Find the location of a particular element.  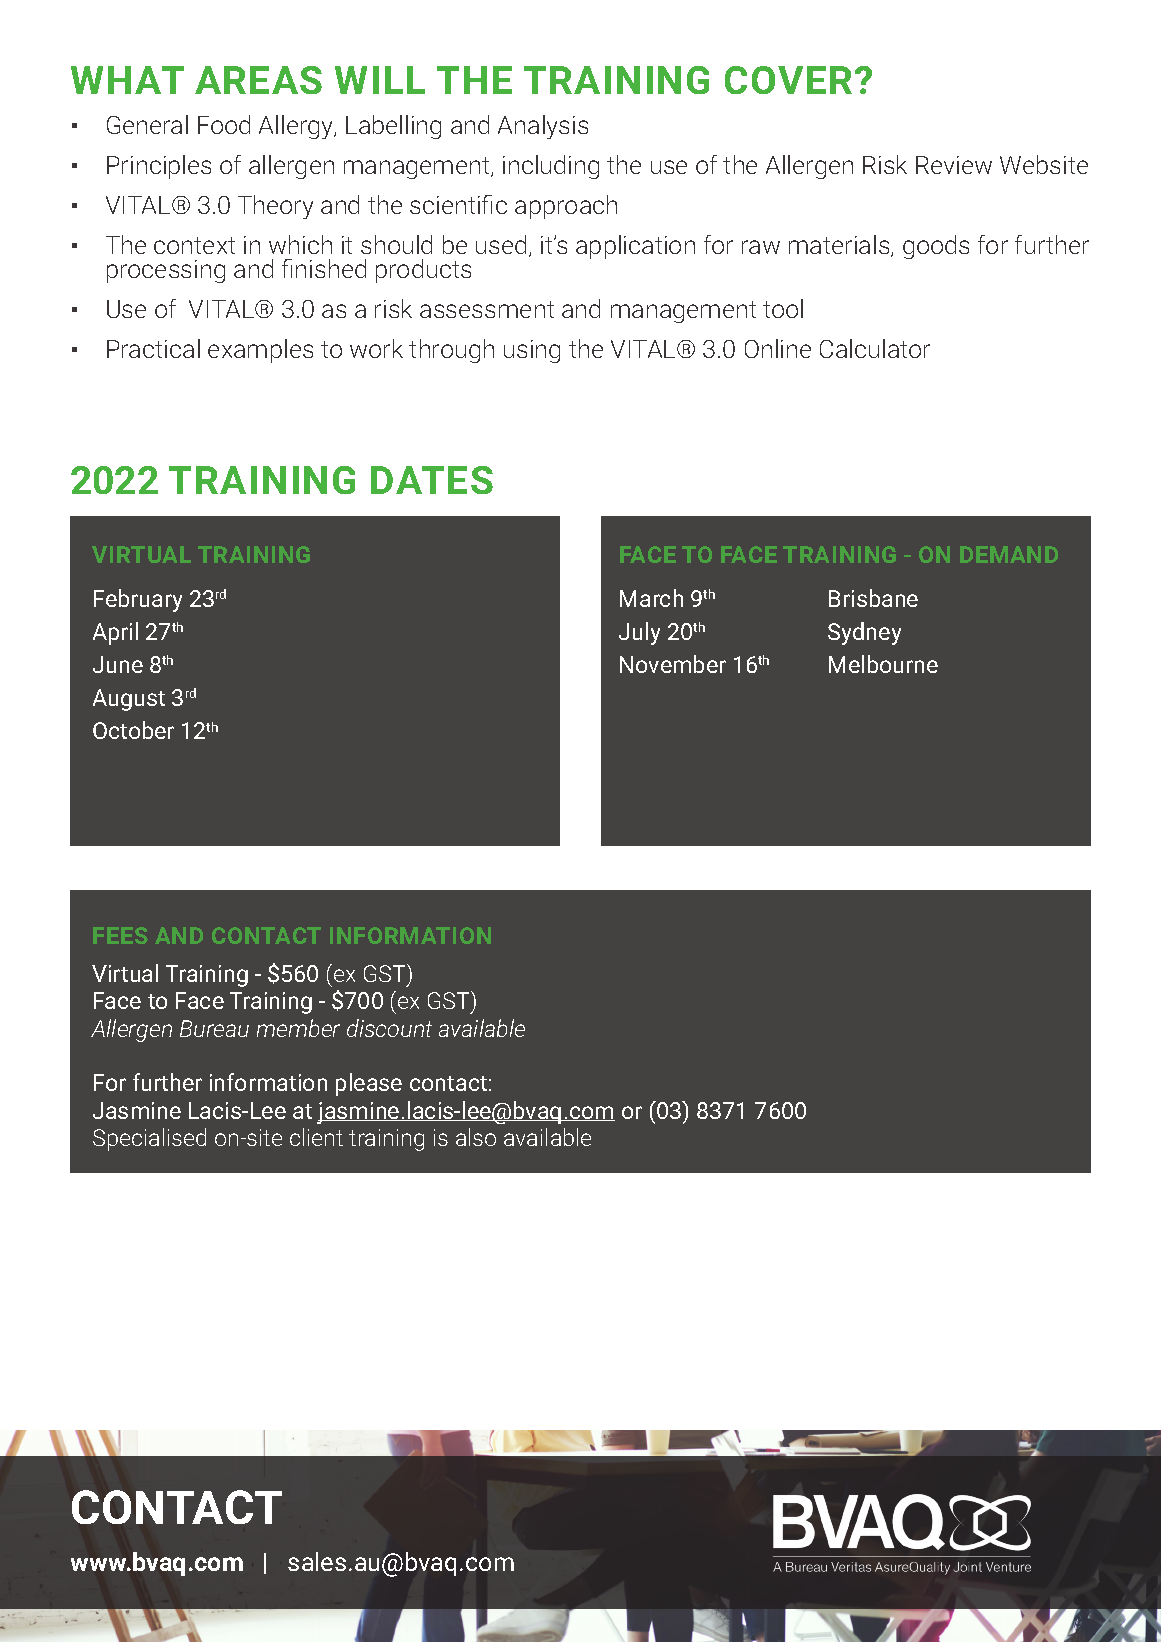

February is located at coordinates (138, 600).
